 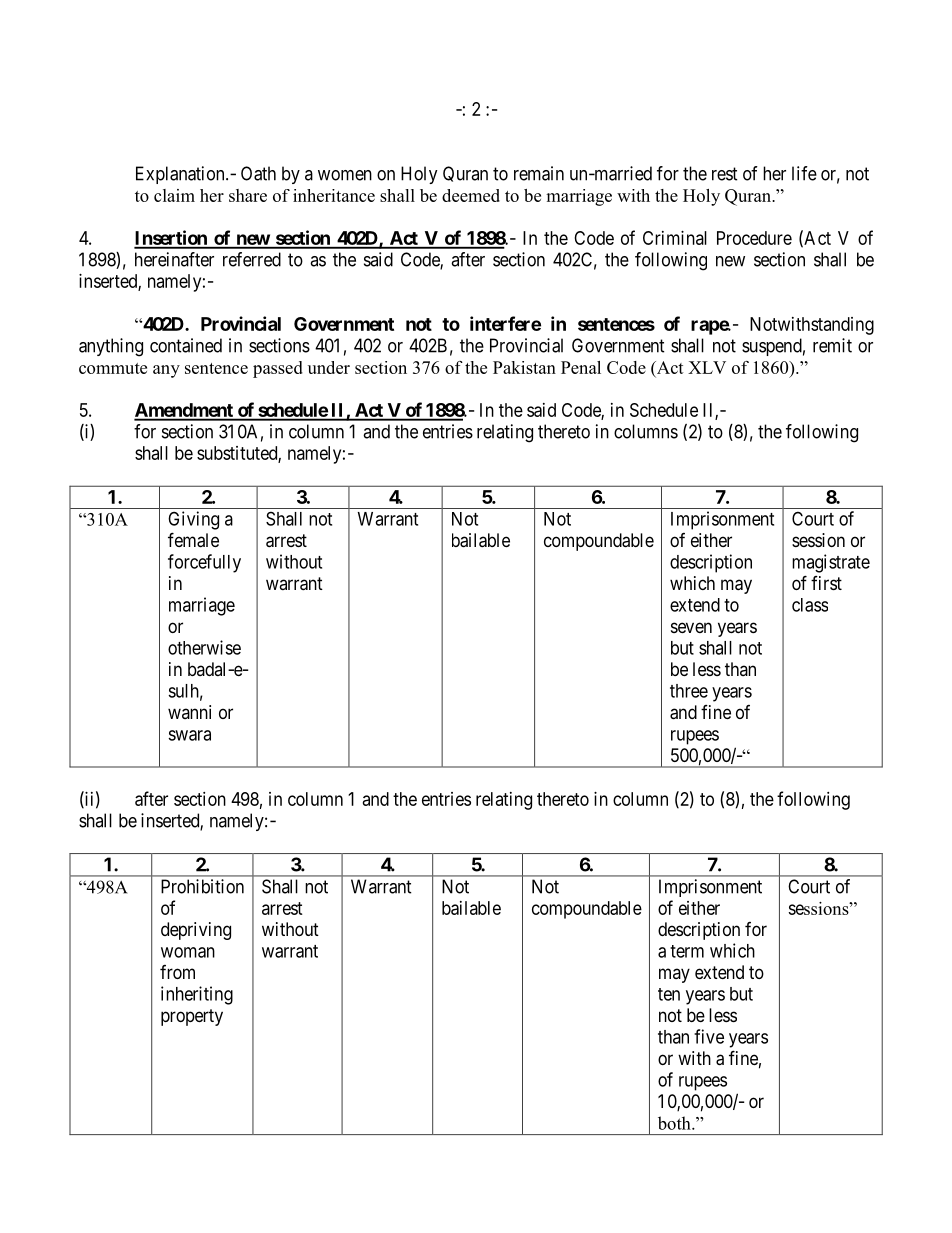 What do you see at coordinates (691, 627) in the screenshot?
I see `seven` at bounding box center [691, 627].
